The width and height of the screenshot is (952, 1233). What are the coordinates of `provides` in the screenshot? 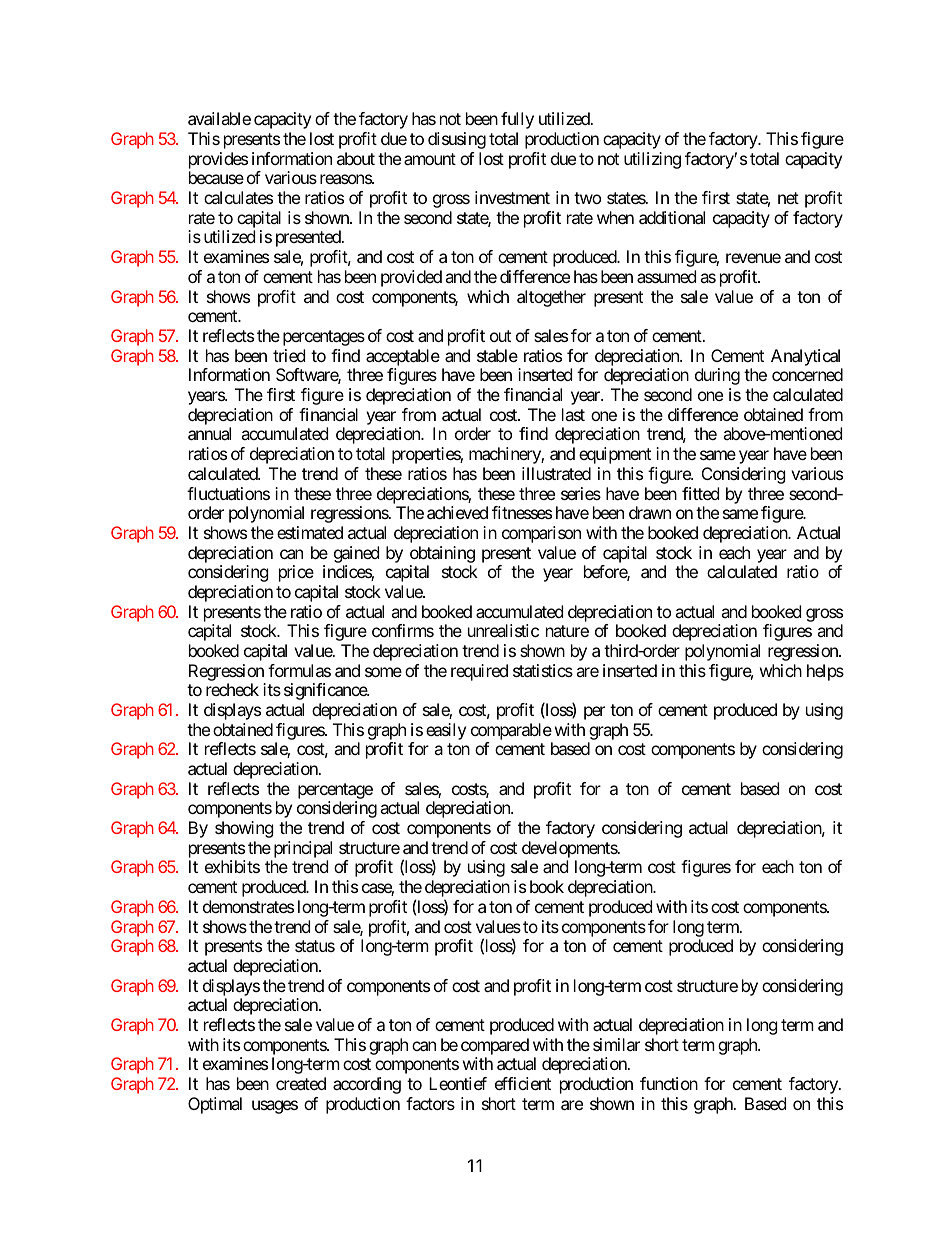 It's located at (218, 162).
